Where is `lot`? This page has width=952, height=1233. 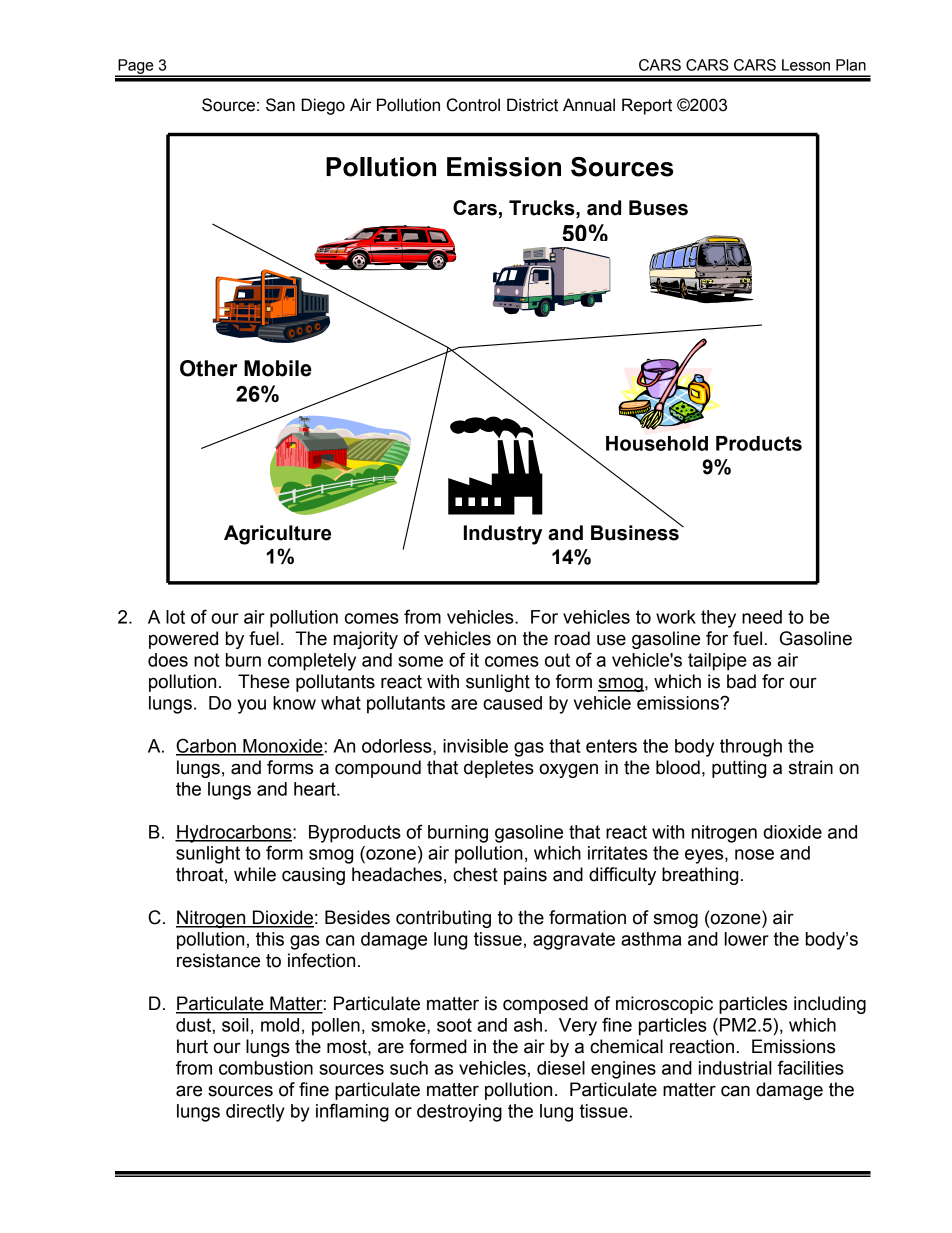
lot is located at coordinates (175, 617).
